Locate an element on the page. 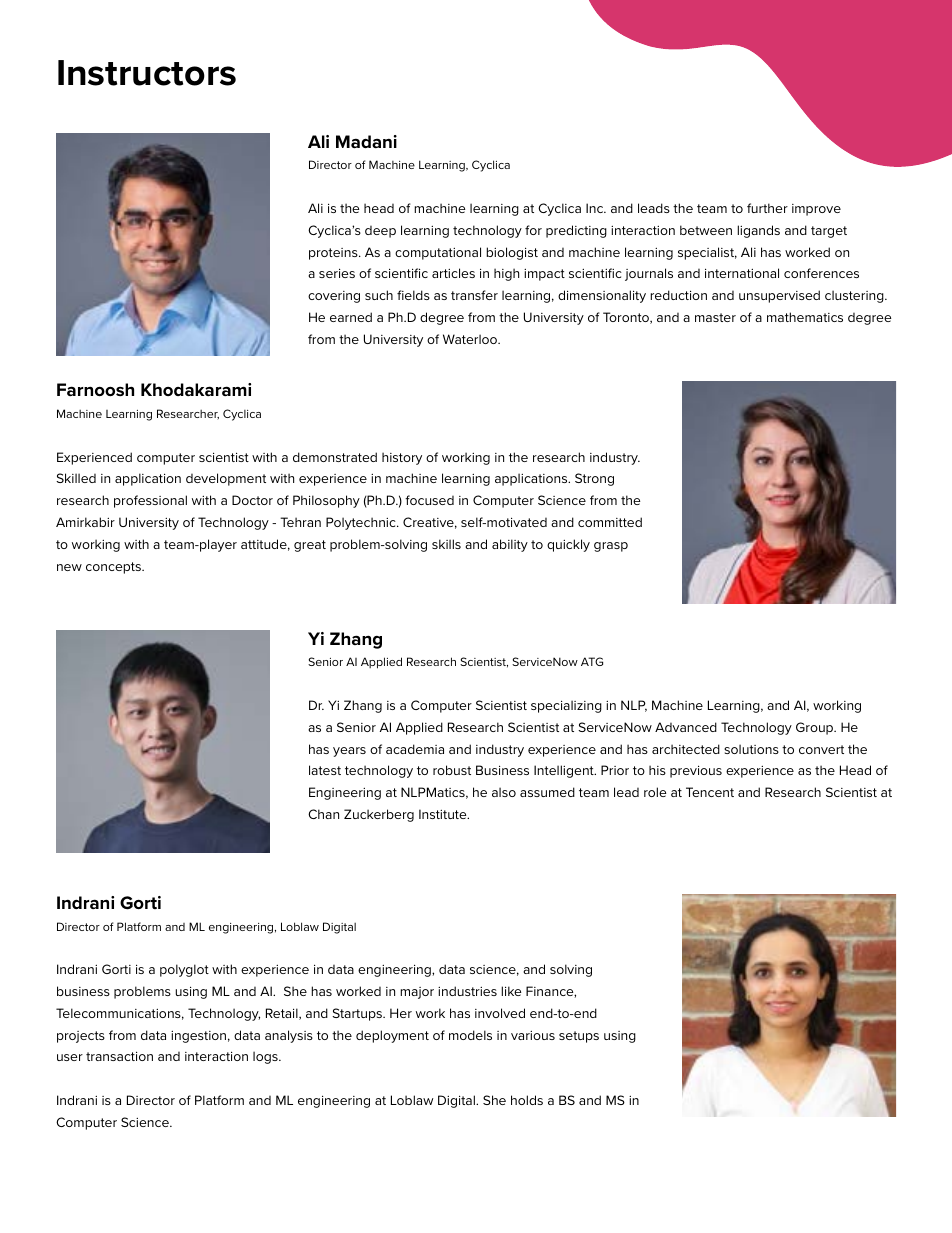 Image resolution: width=952 pixels, height=1233 pixels. Inc is located at coordinates (596, 208).
